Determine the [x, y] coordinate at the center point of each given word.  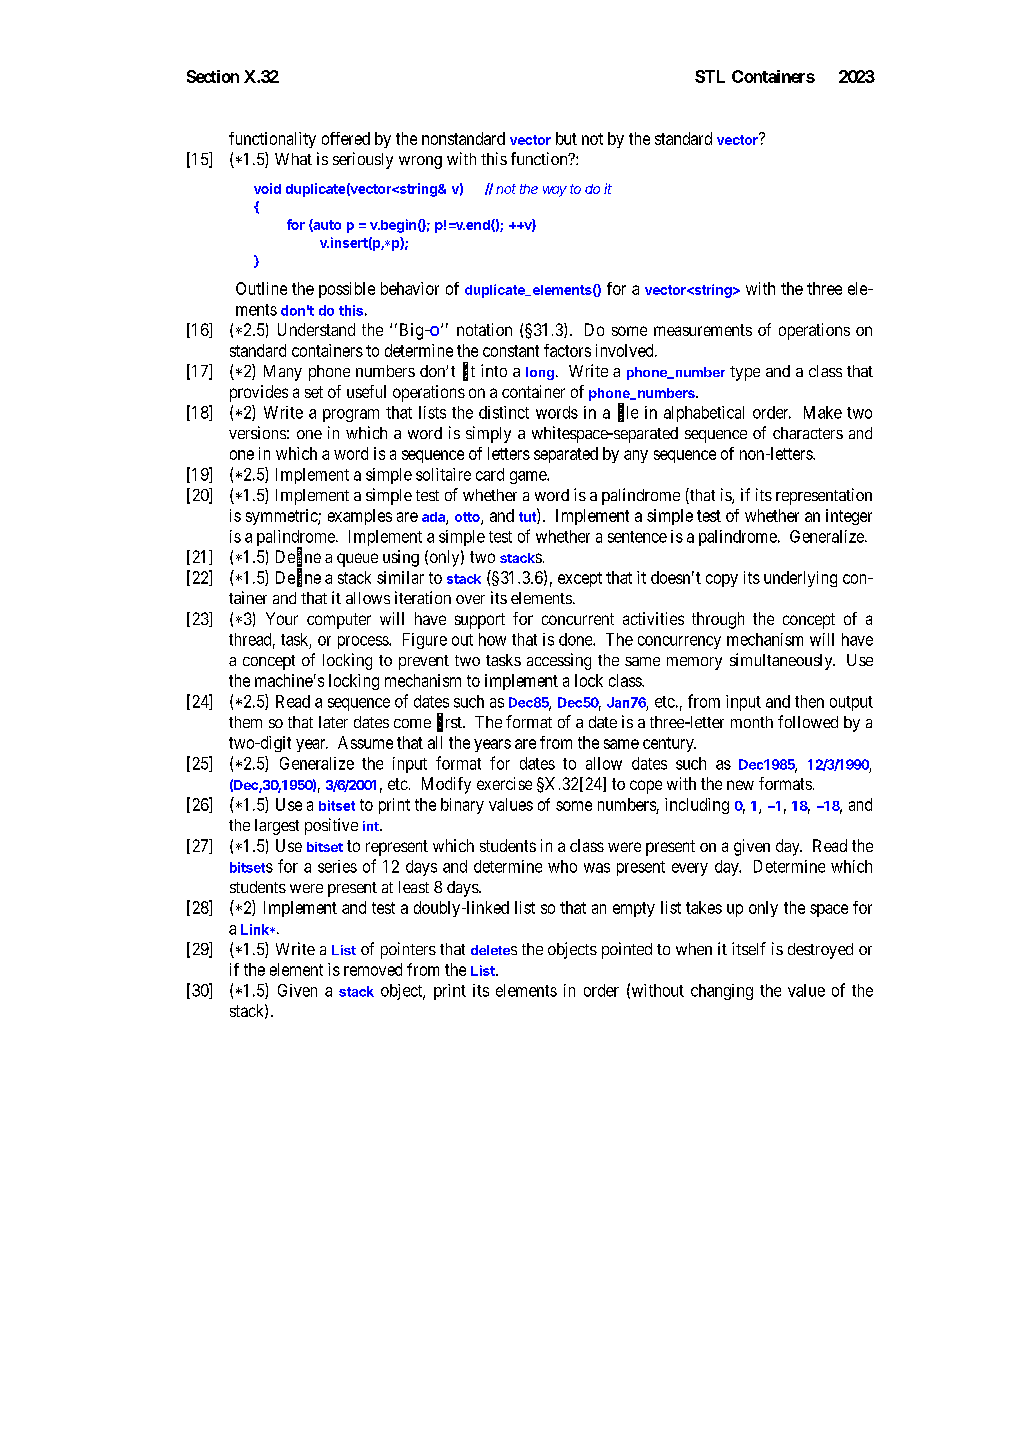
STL [710, 76]
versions [257, 432]
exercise [504, 783]
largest [277, 827]
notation [484, 329]
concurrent [578, 619]
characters [808, 433]
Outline [261, 288]
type [745, 373]
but [566, 138]
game [529, 477]
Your [282, 618]
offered [346, 138]
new [740, 785]
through [718, 620]
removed [373, 969]
